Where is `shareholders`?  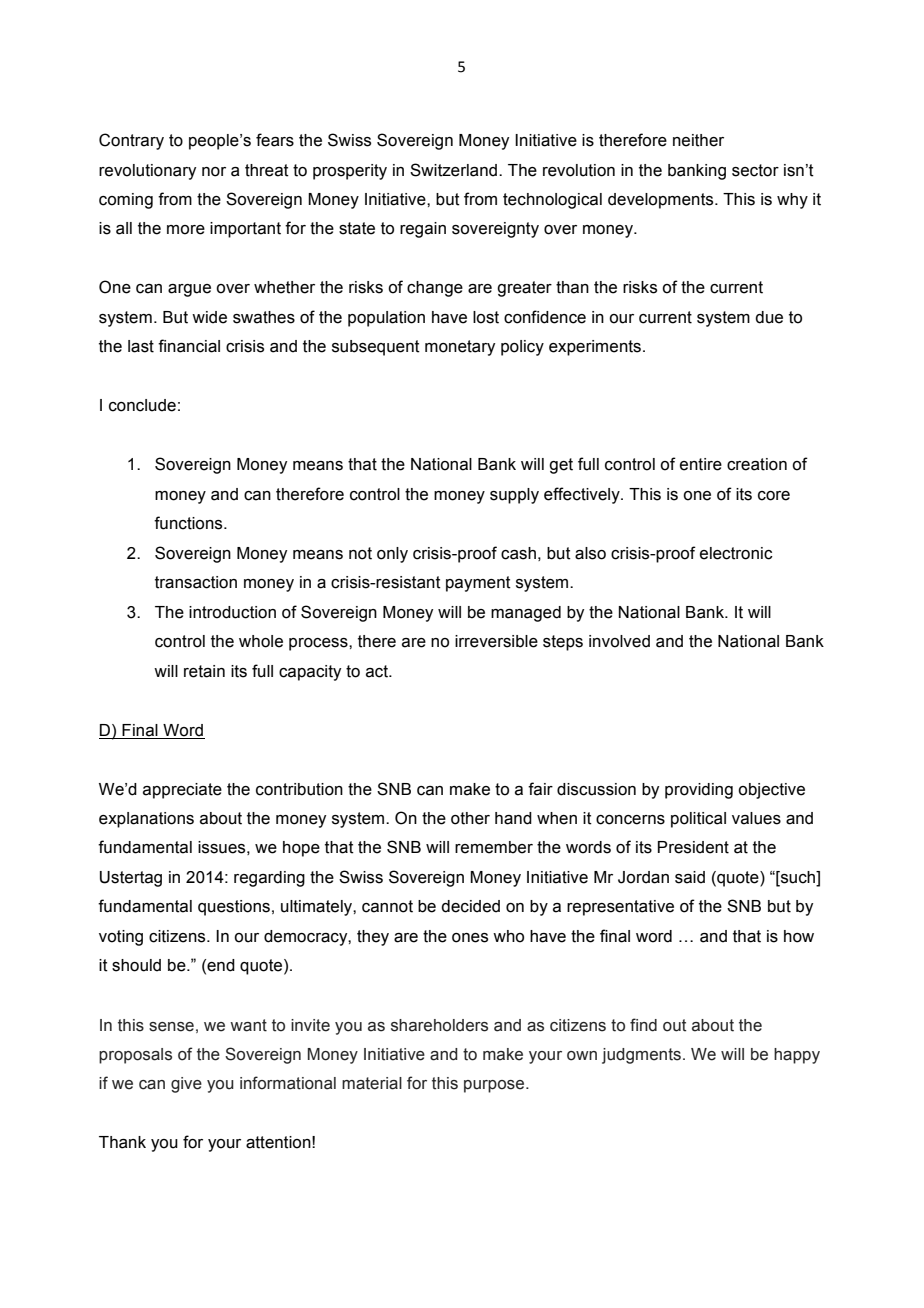
shareholders is located at coordinates (439, 1025).
